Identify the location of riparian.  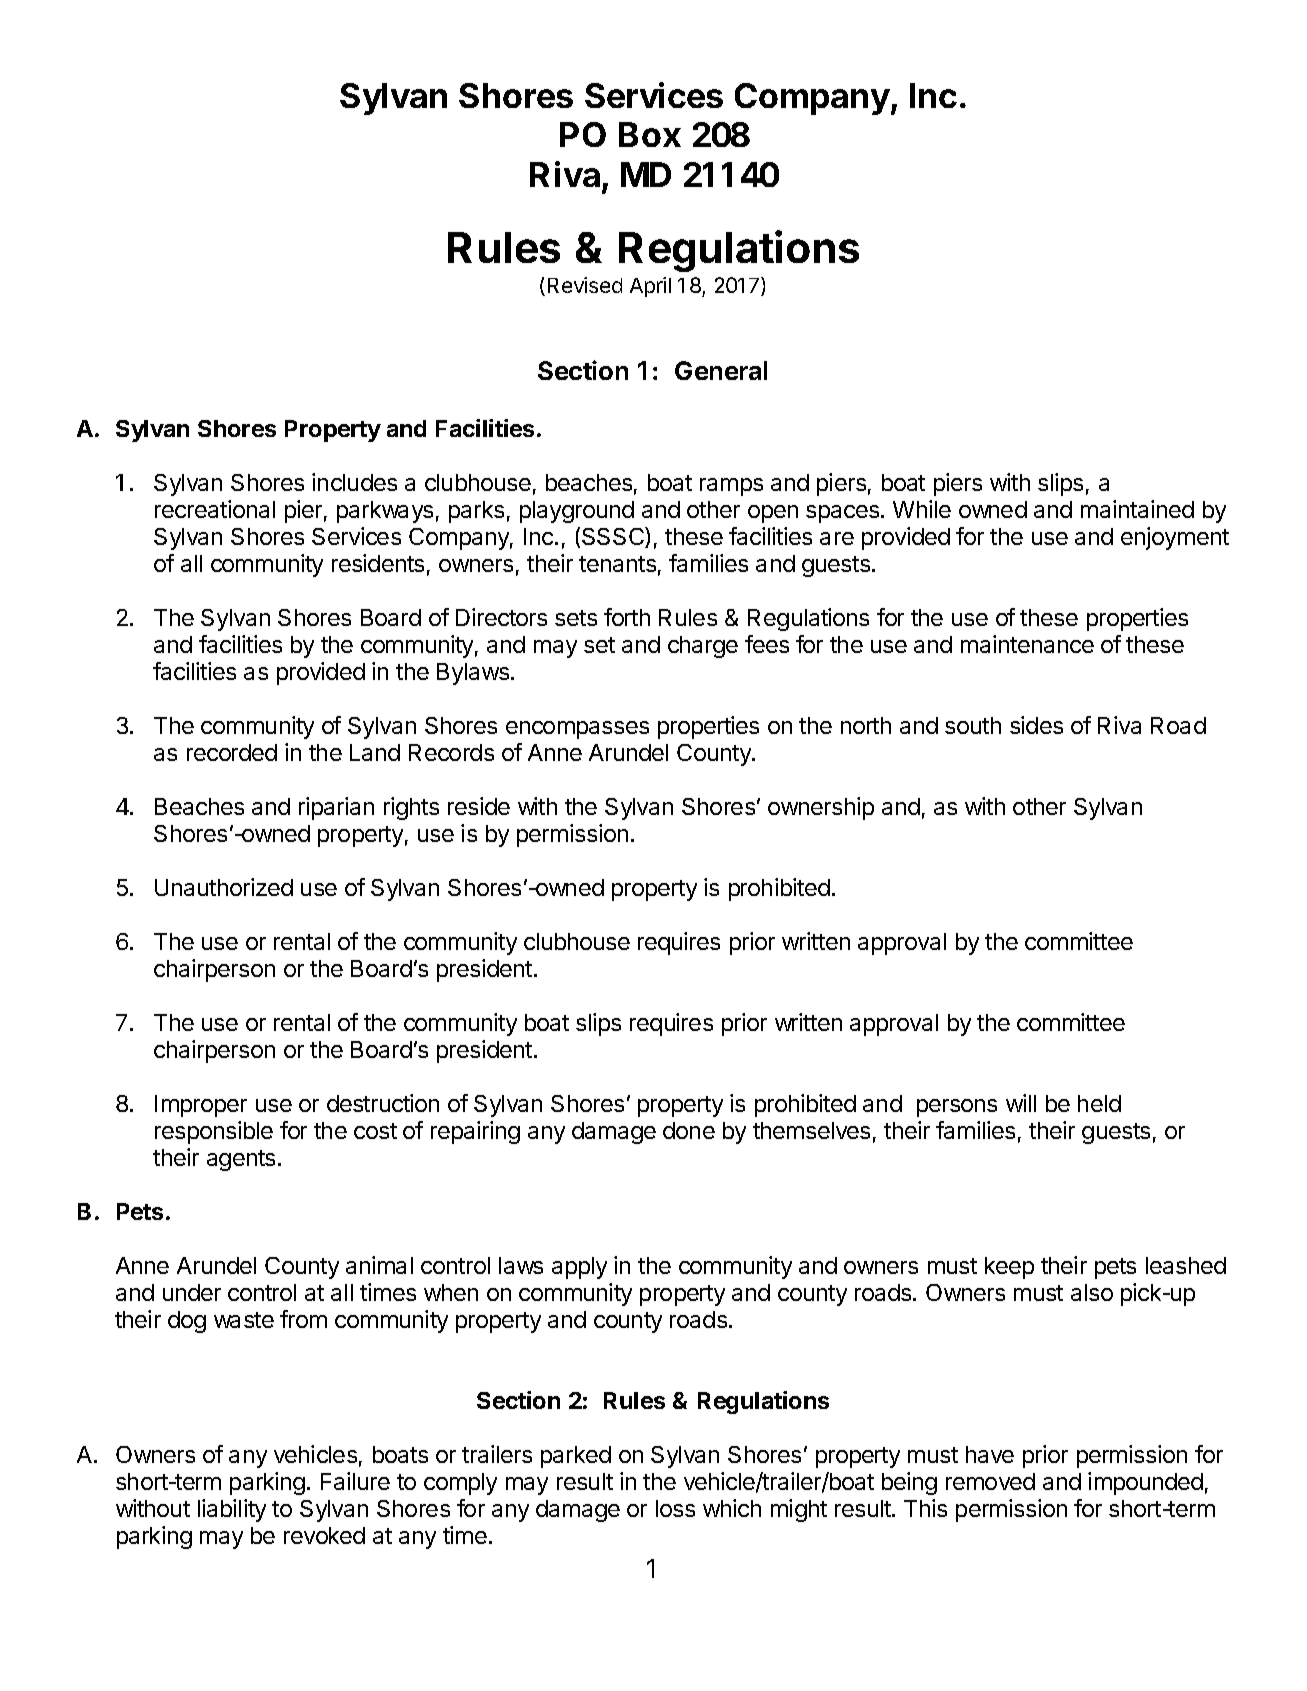
(336, 808).
